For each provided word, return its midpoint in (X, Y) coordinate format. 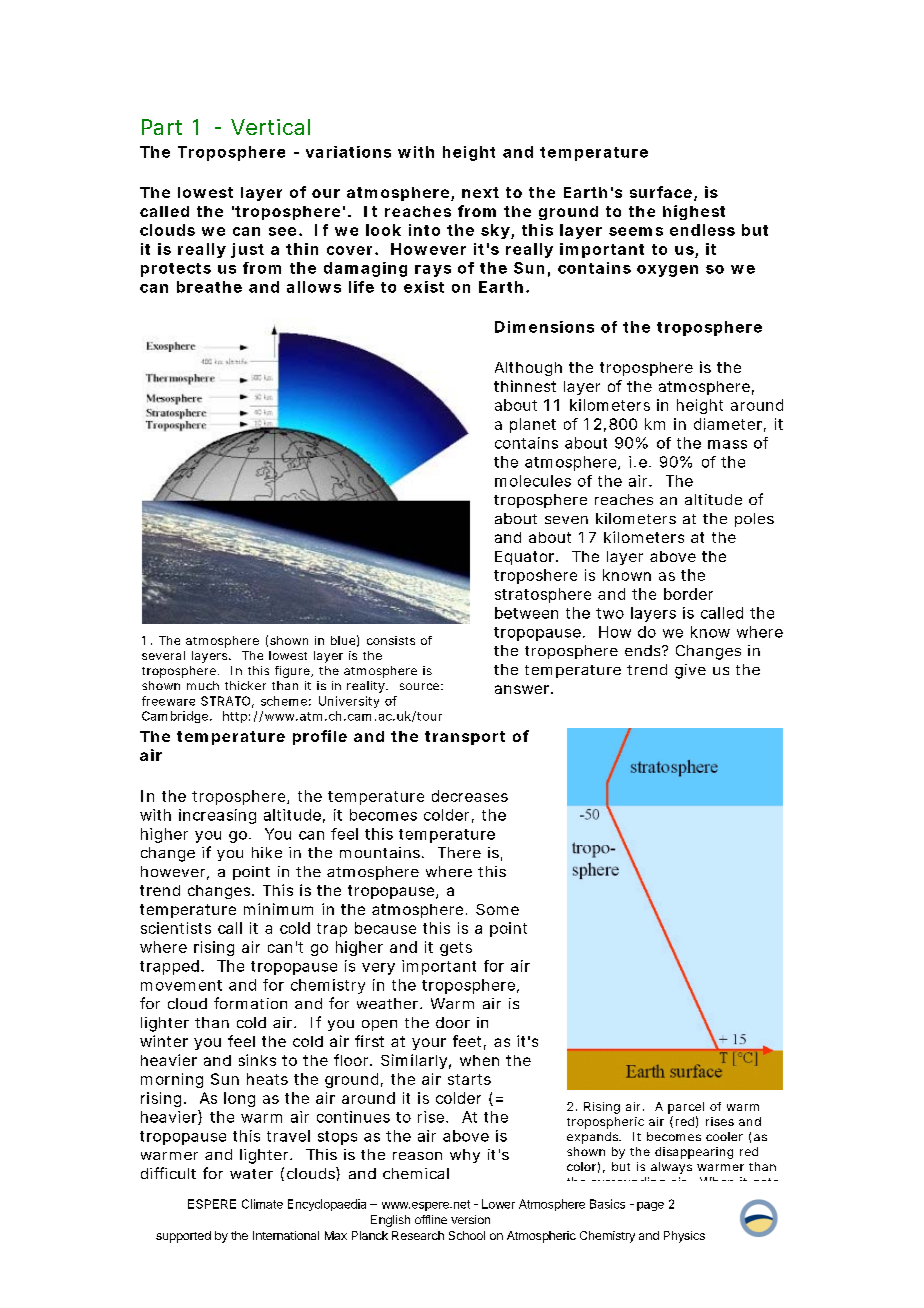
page (650, 1206)
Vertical (270, 127)
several (163, 655)
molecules (533, 481)
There (459, 852)
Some (497, 909)
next (480, 192)
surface (661, 192)
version (470, 1219)
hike (267, 852)
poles (754, 520)
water (251, 1174)
